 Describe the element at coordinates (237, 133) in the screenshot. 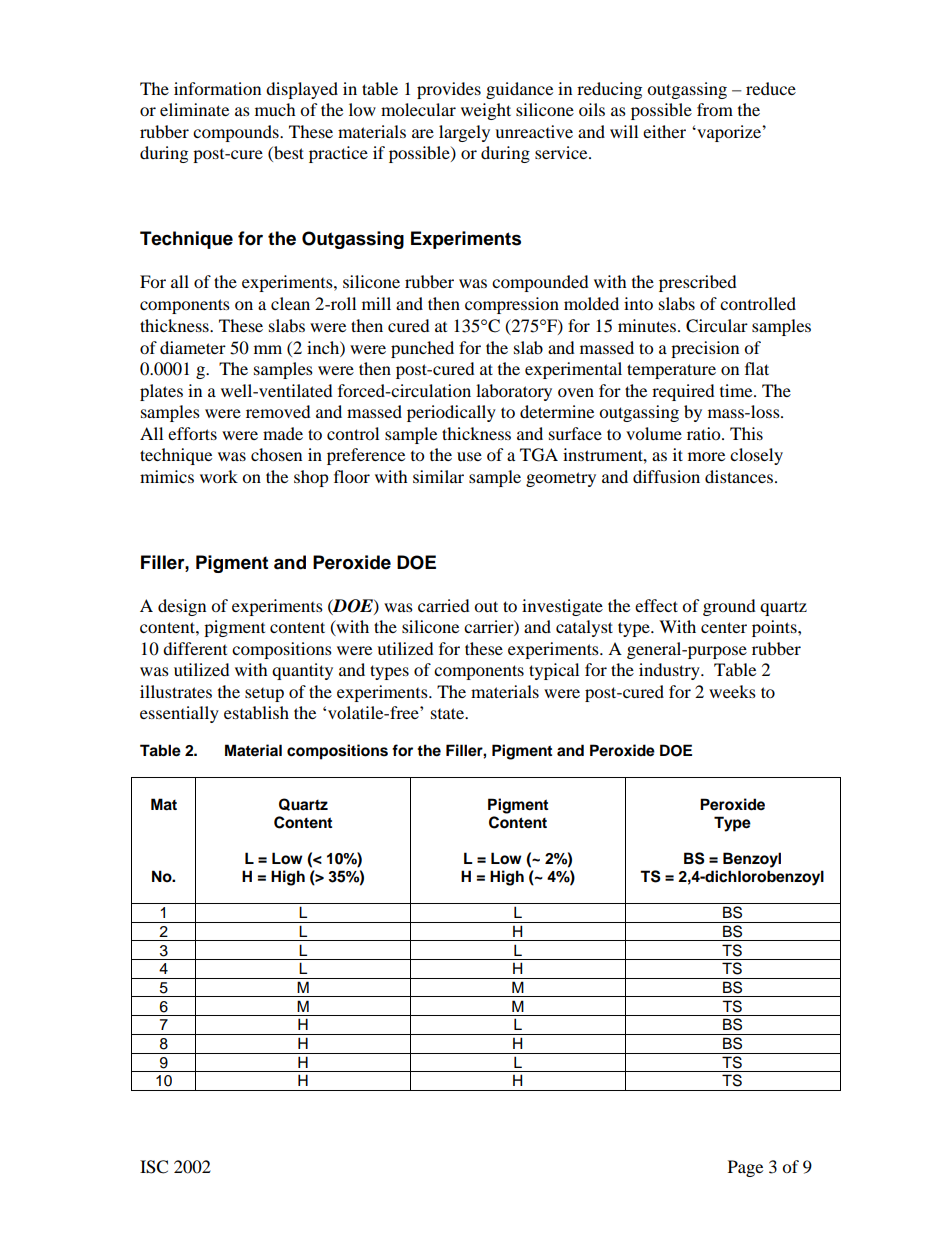

I see `compounds` at that location.
